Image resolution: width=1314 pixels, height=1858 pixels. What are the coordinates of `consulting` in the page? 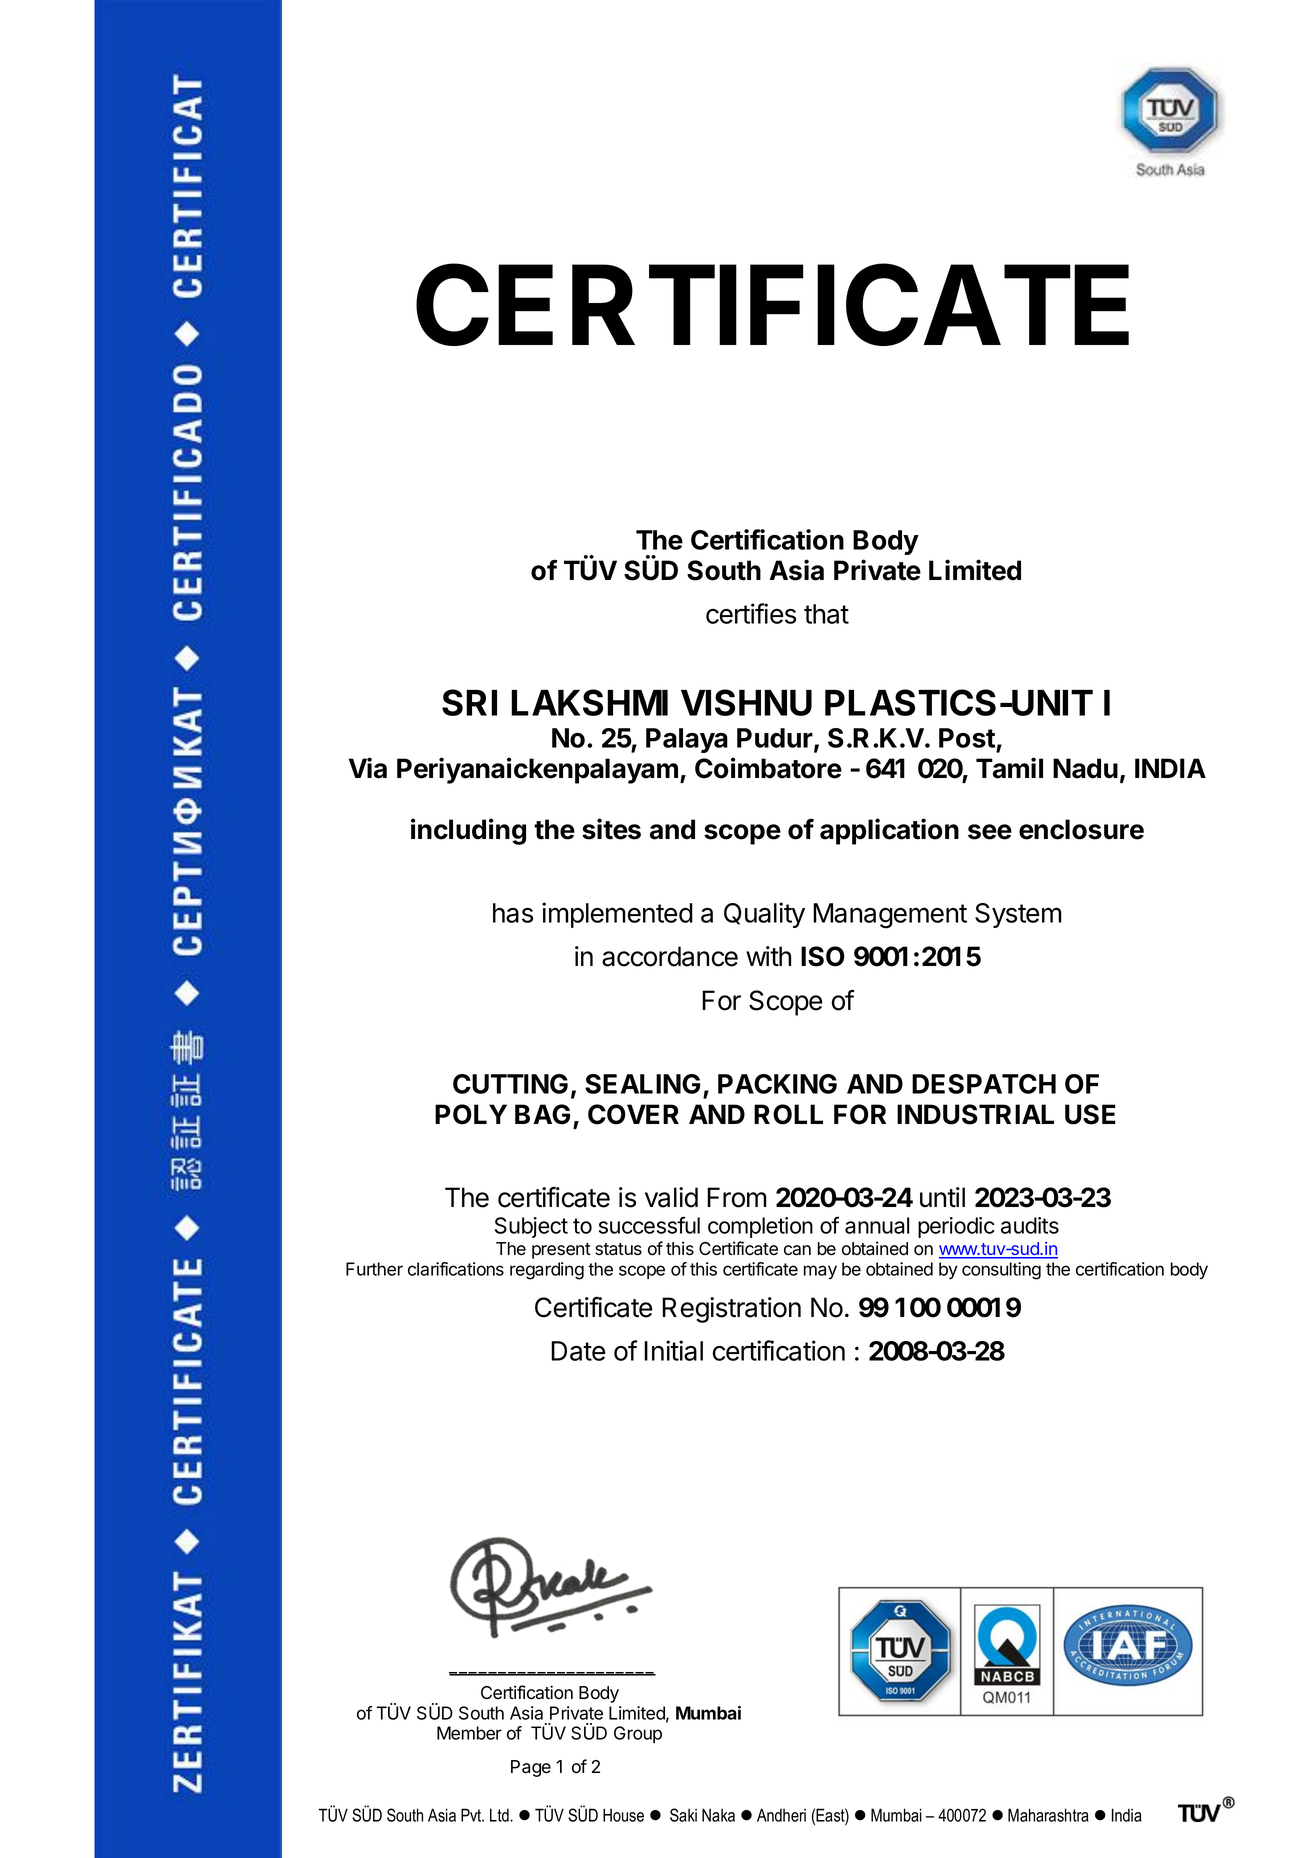 It's located at (1001, 1271).
